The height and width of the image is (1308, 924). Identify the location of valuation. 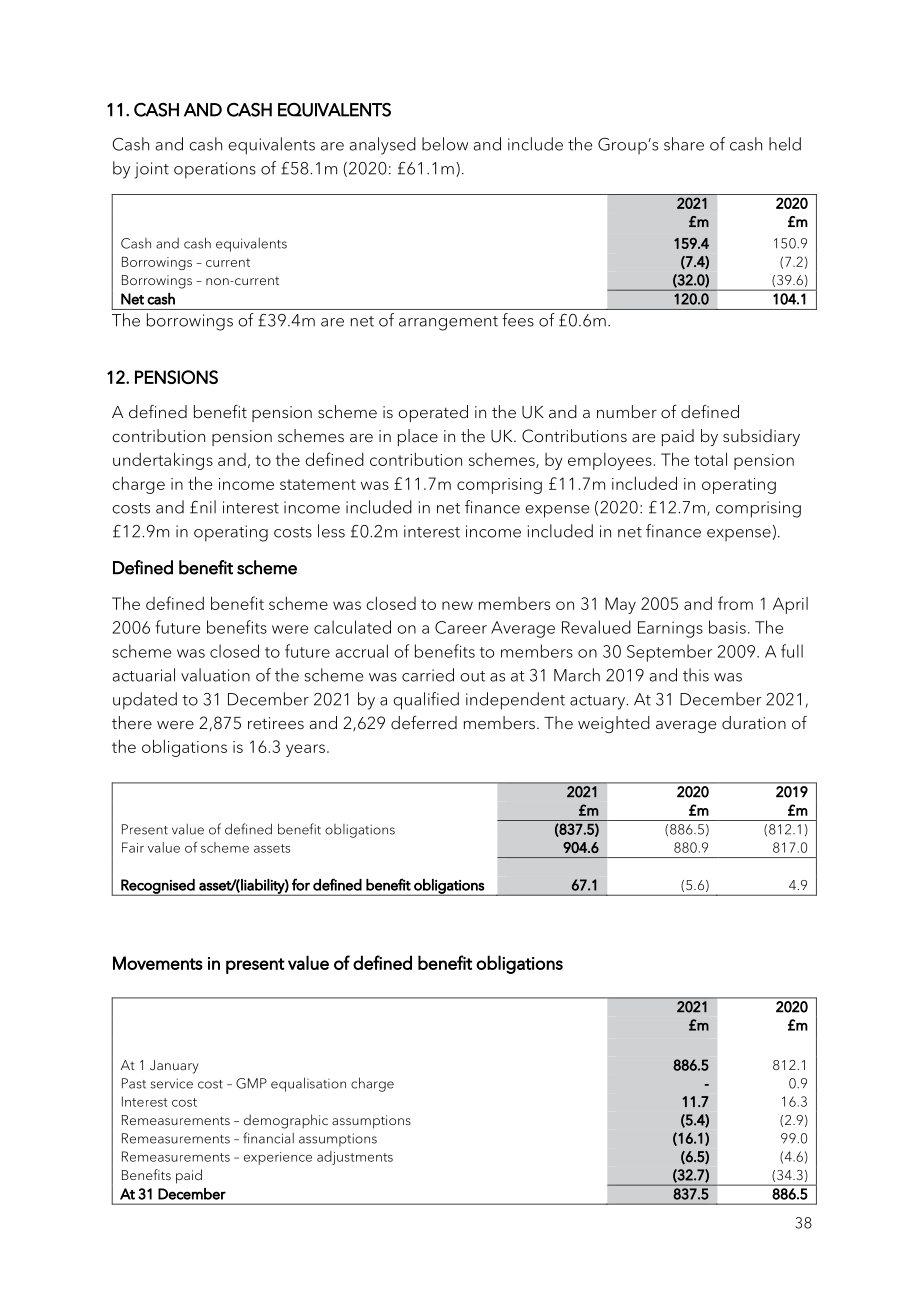
(215, 675).
